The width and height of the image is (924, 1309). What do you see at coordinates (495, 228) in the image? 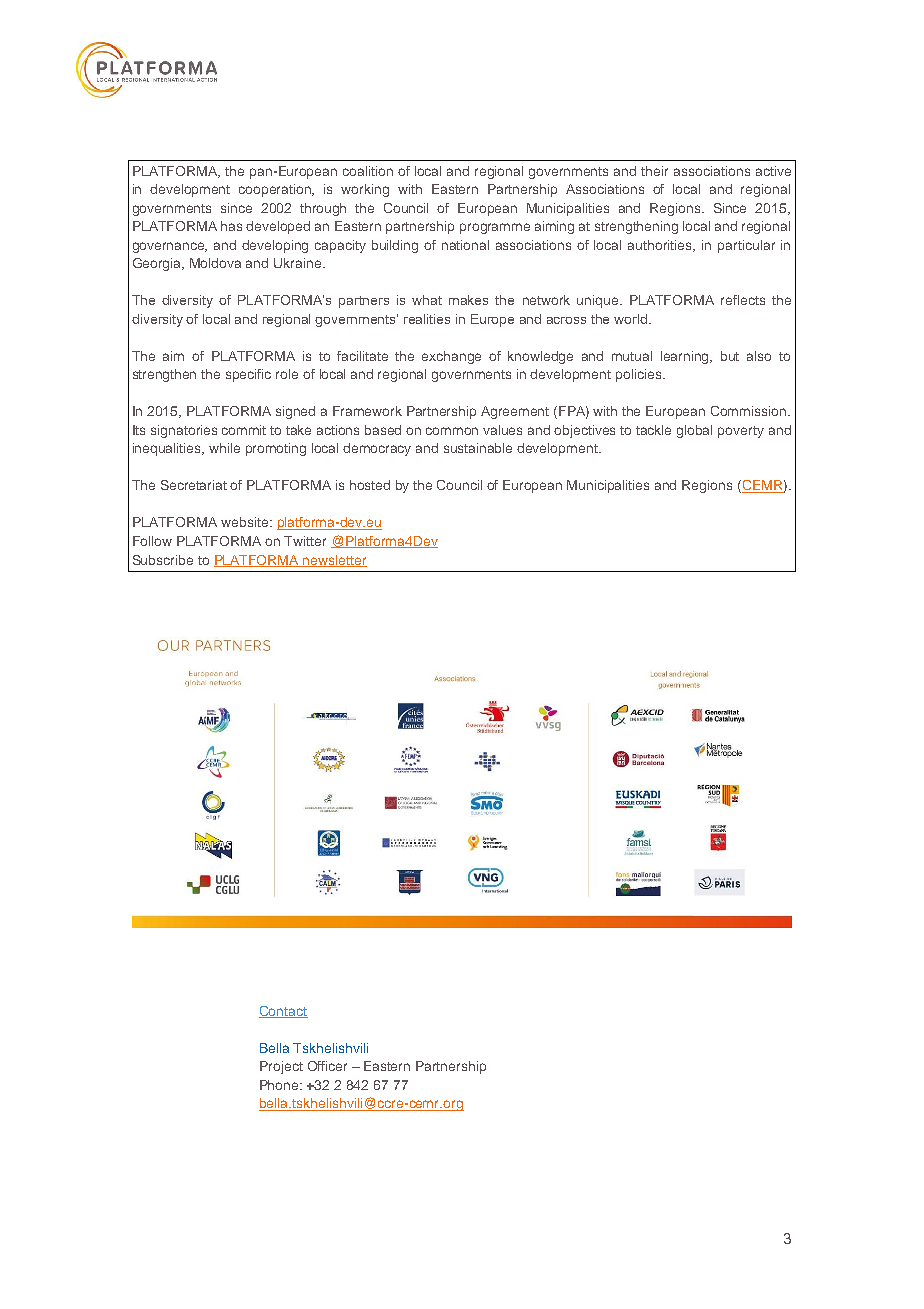
I see `programme` at bounding box center [495, 228].
